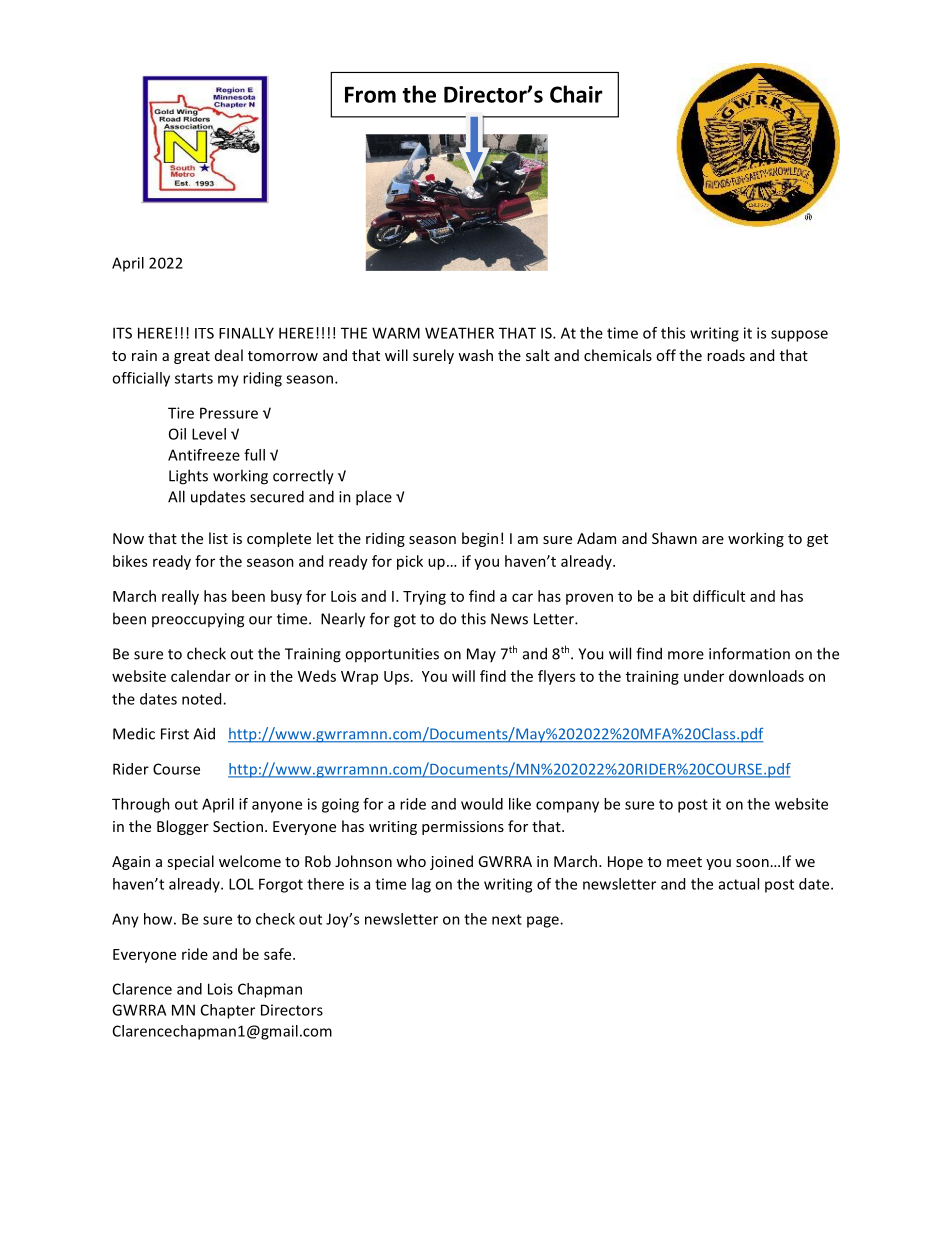 This page has width=952, height=1233. Describe the element at coordinates (799, 336) in the page. I see `suppose` at that location.
